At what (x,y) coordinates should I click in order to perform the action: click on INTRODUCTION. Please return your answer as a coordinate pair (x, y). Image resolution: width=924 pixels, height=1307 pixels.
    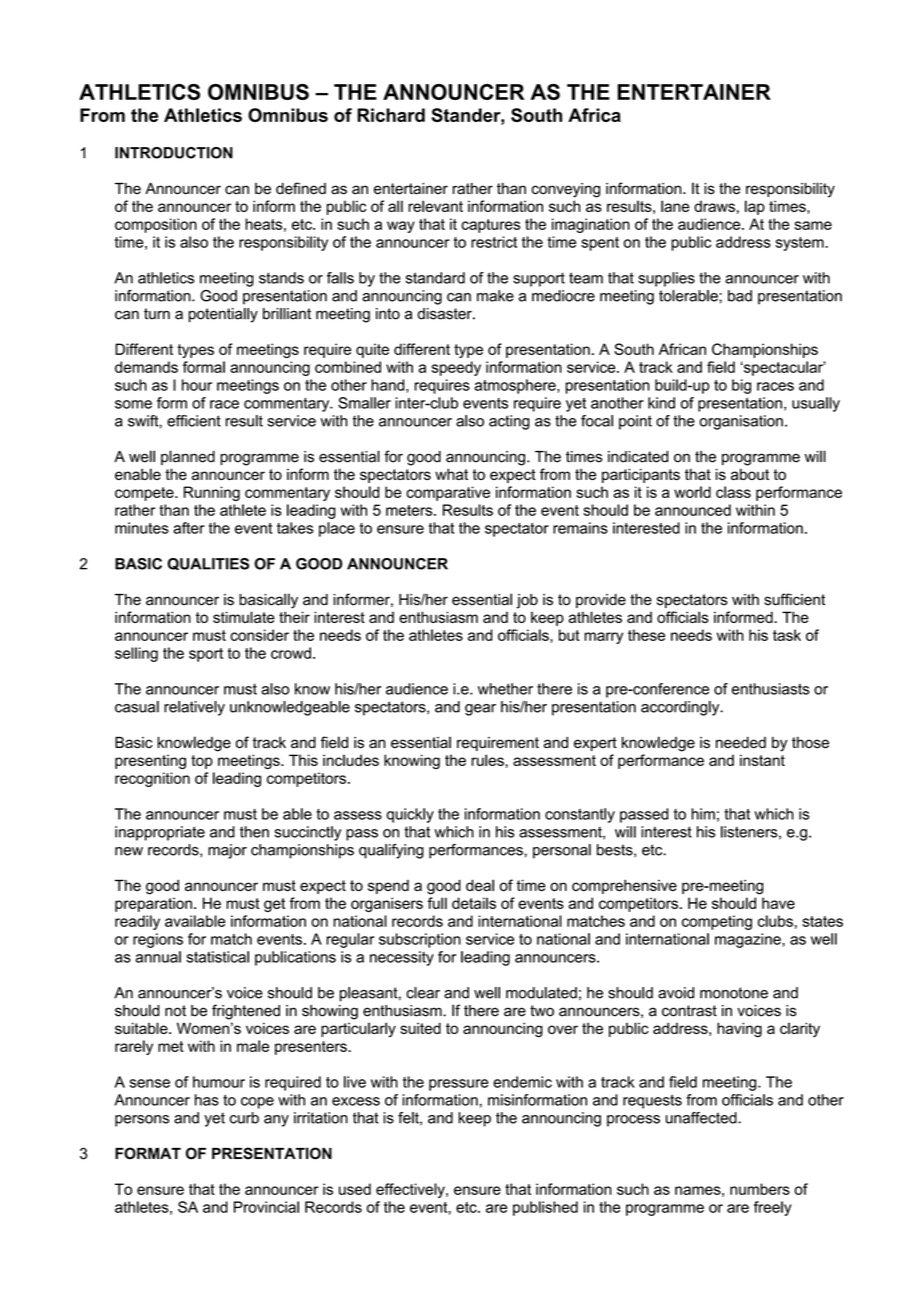
    Looking at the image, I should click on (174, 153).
